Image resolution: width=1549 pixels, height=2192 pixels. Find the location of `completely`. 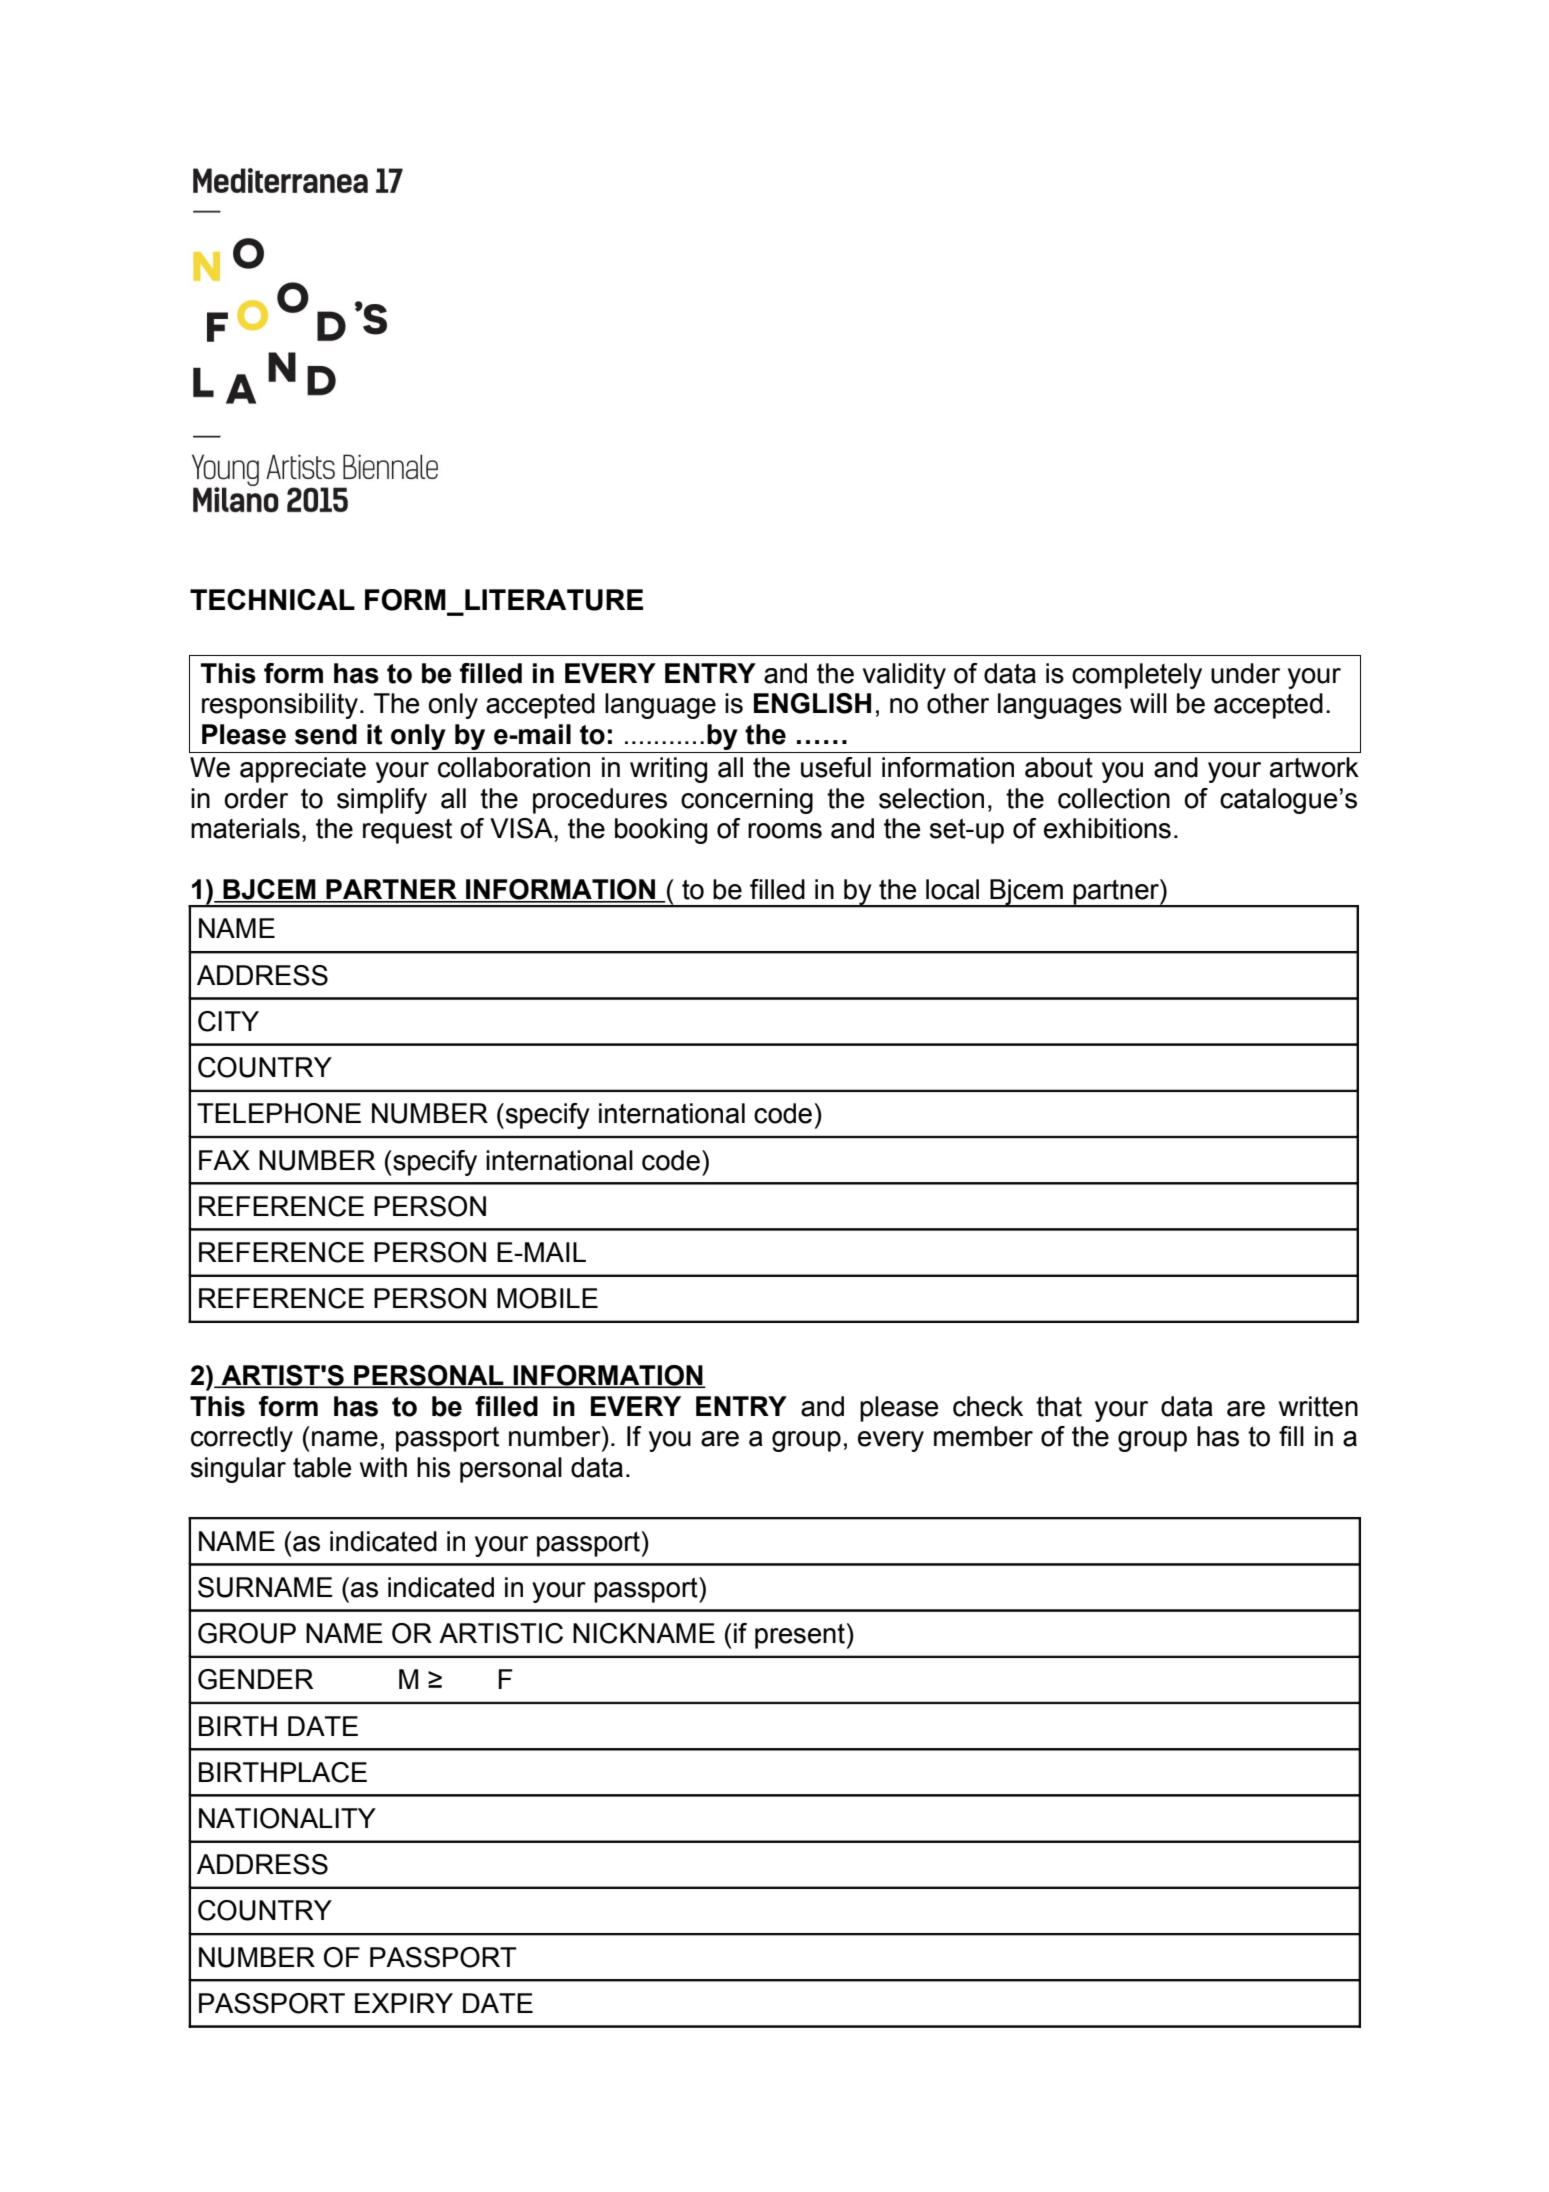

completely is located at coordinates (1137, 676).
